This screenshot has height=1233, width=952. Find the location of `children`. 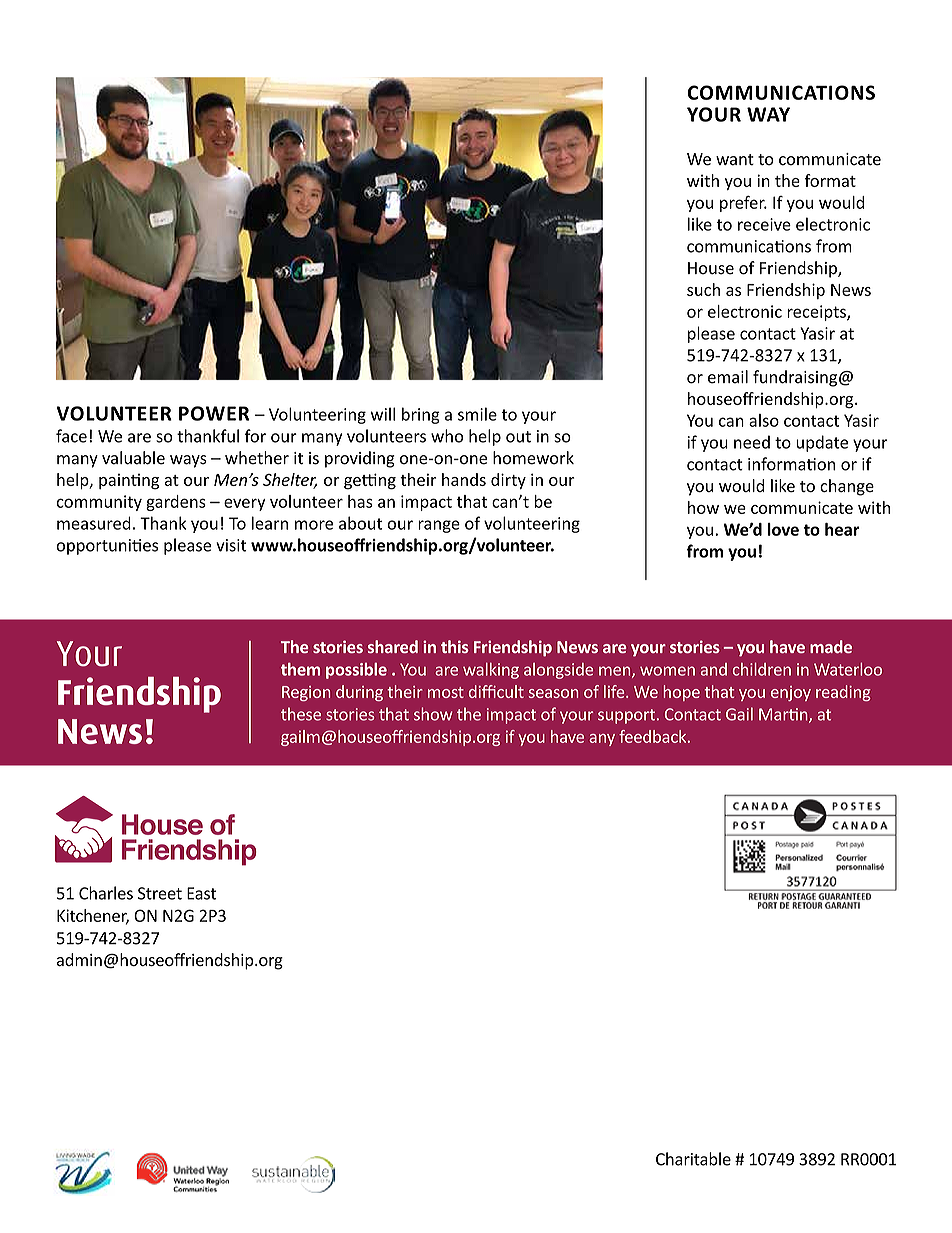

children is located at coordinates (762, 669).
